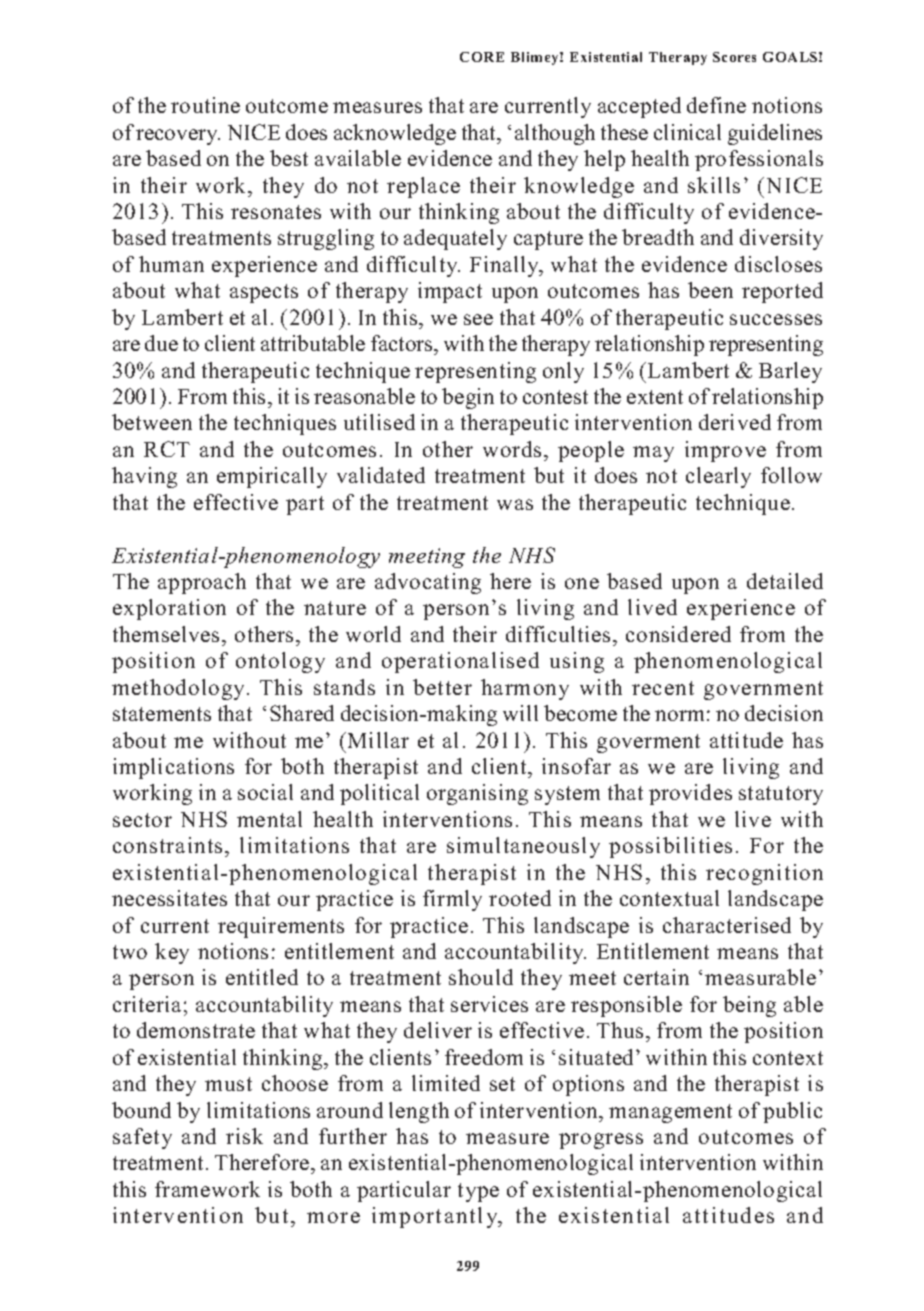 This image has height=1311, width=924. Describe the element at coordinates (670, 1113) in the image. I see `management` at that location.
